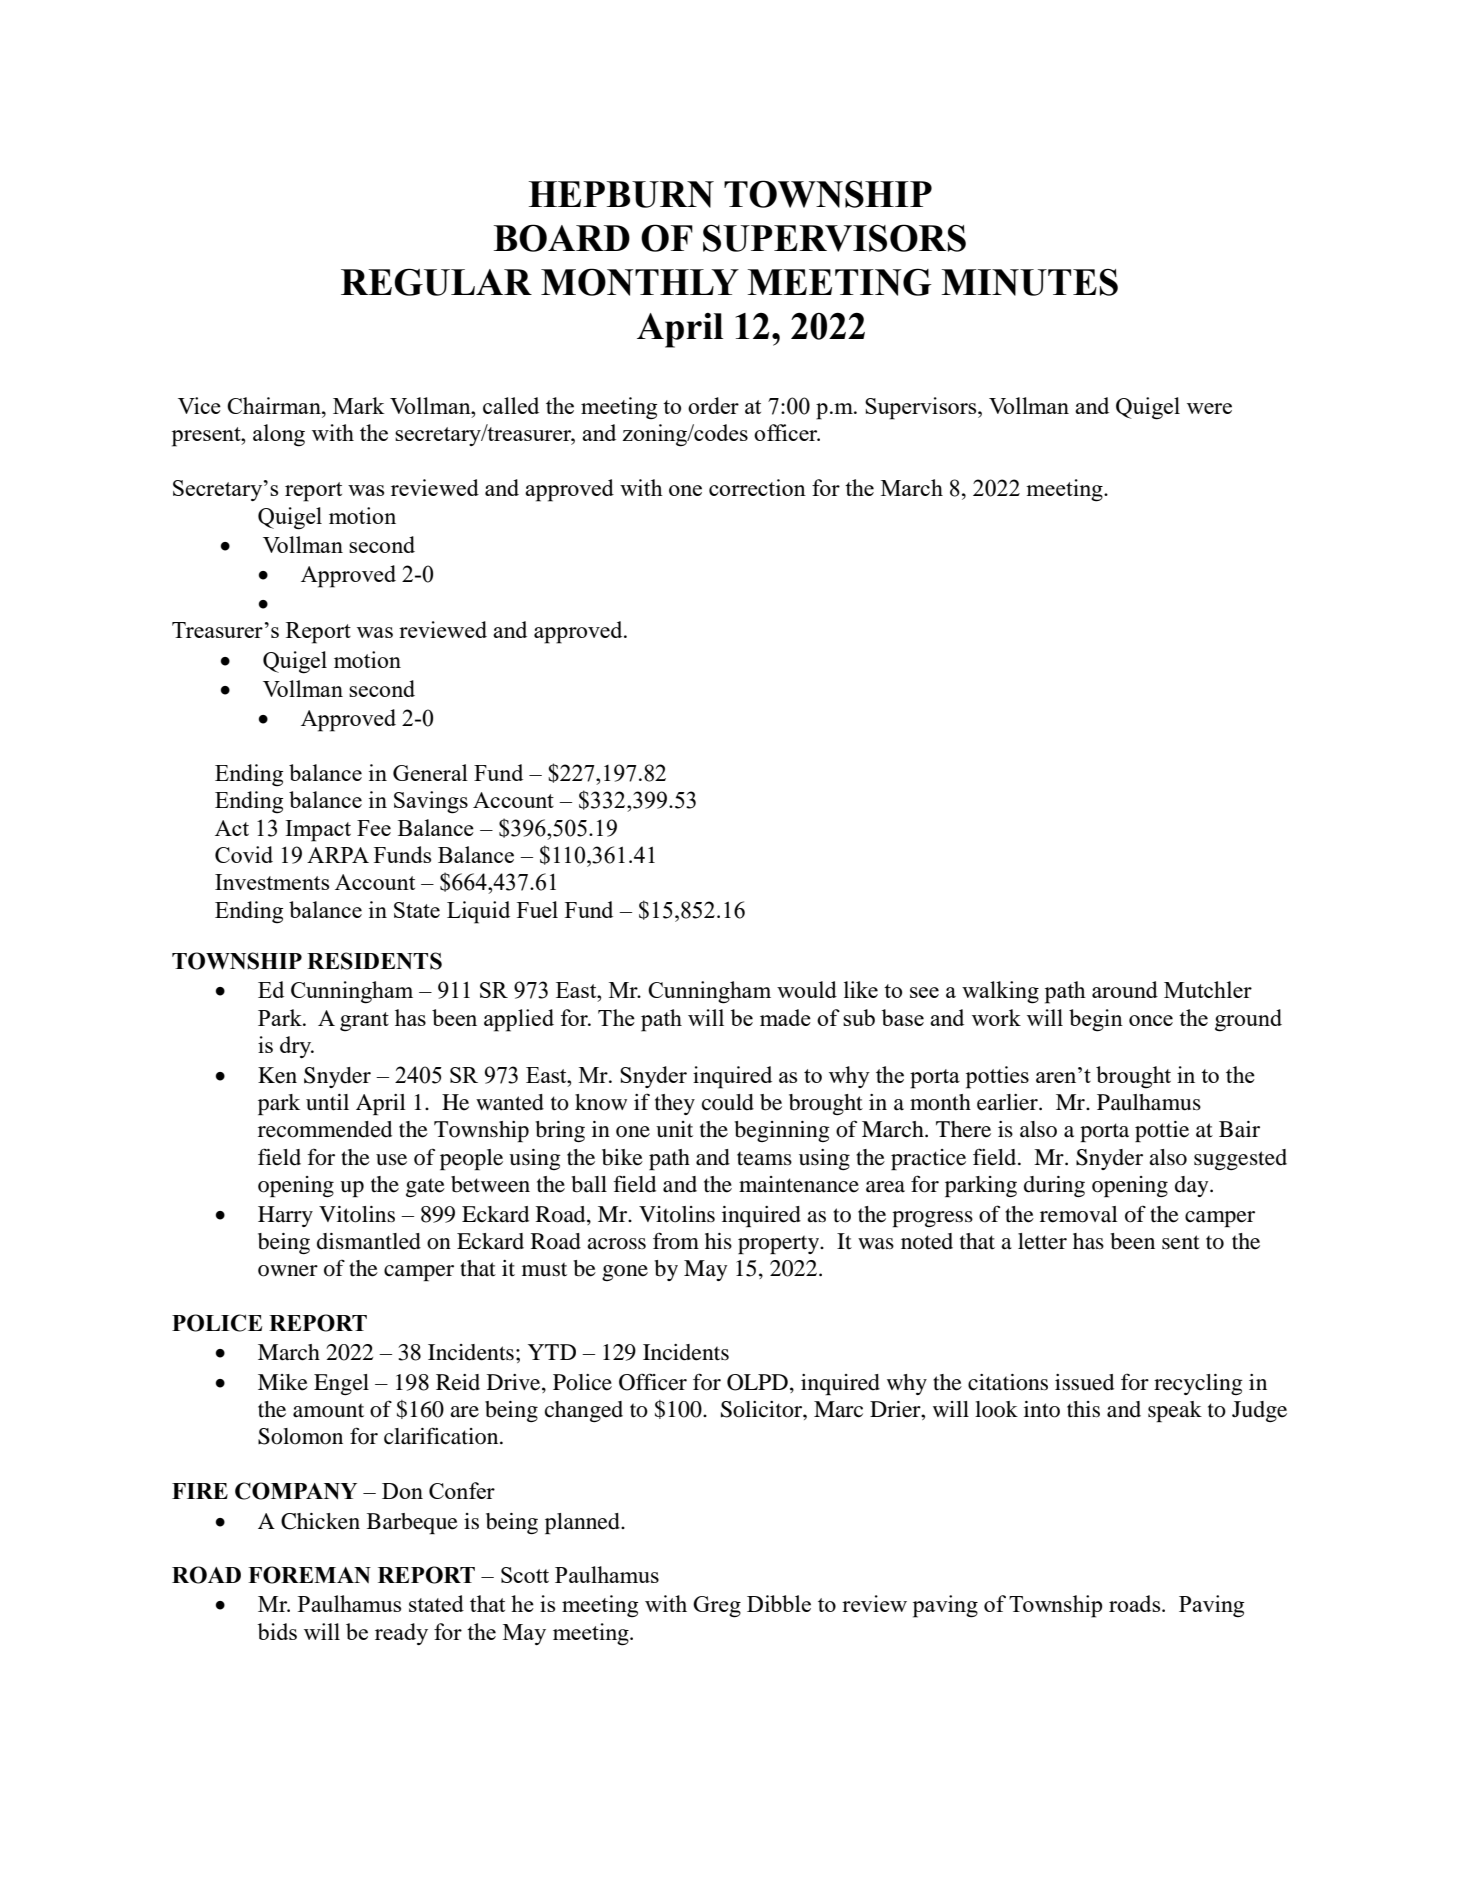 This screenshot has height=1890, width=1461. Describe the element at coordinates (621, 194) in the screenshot. I see `HEPBURN` at that location.
